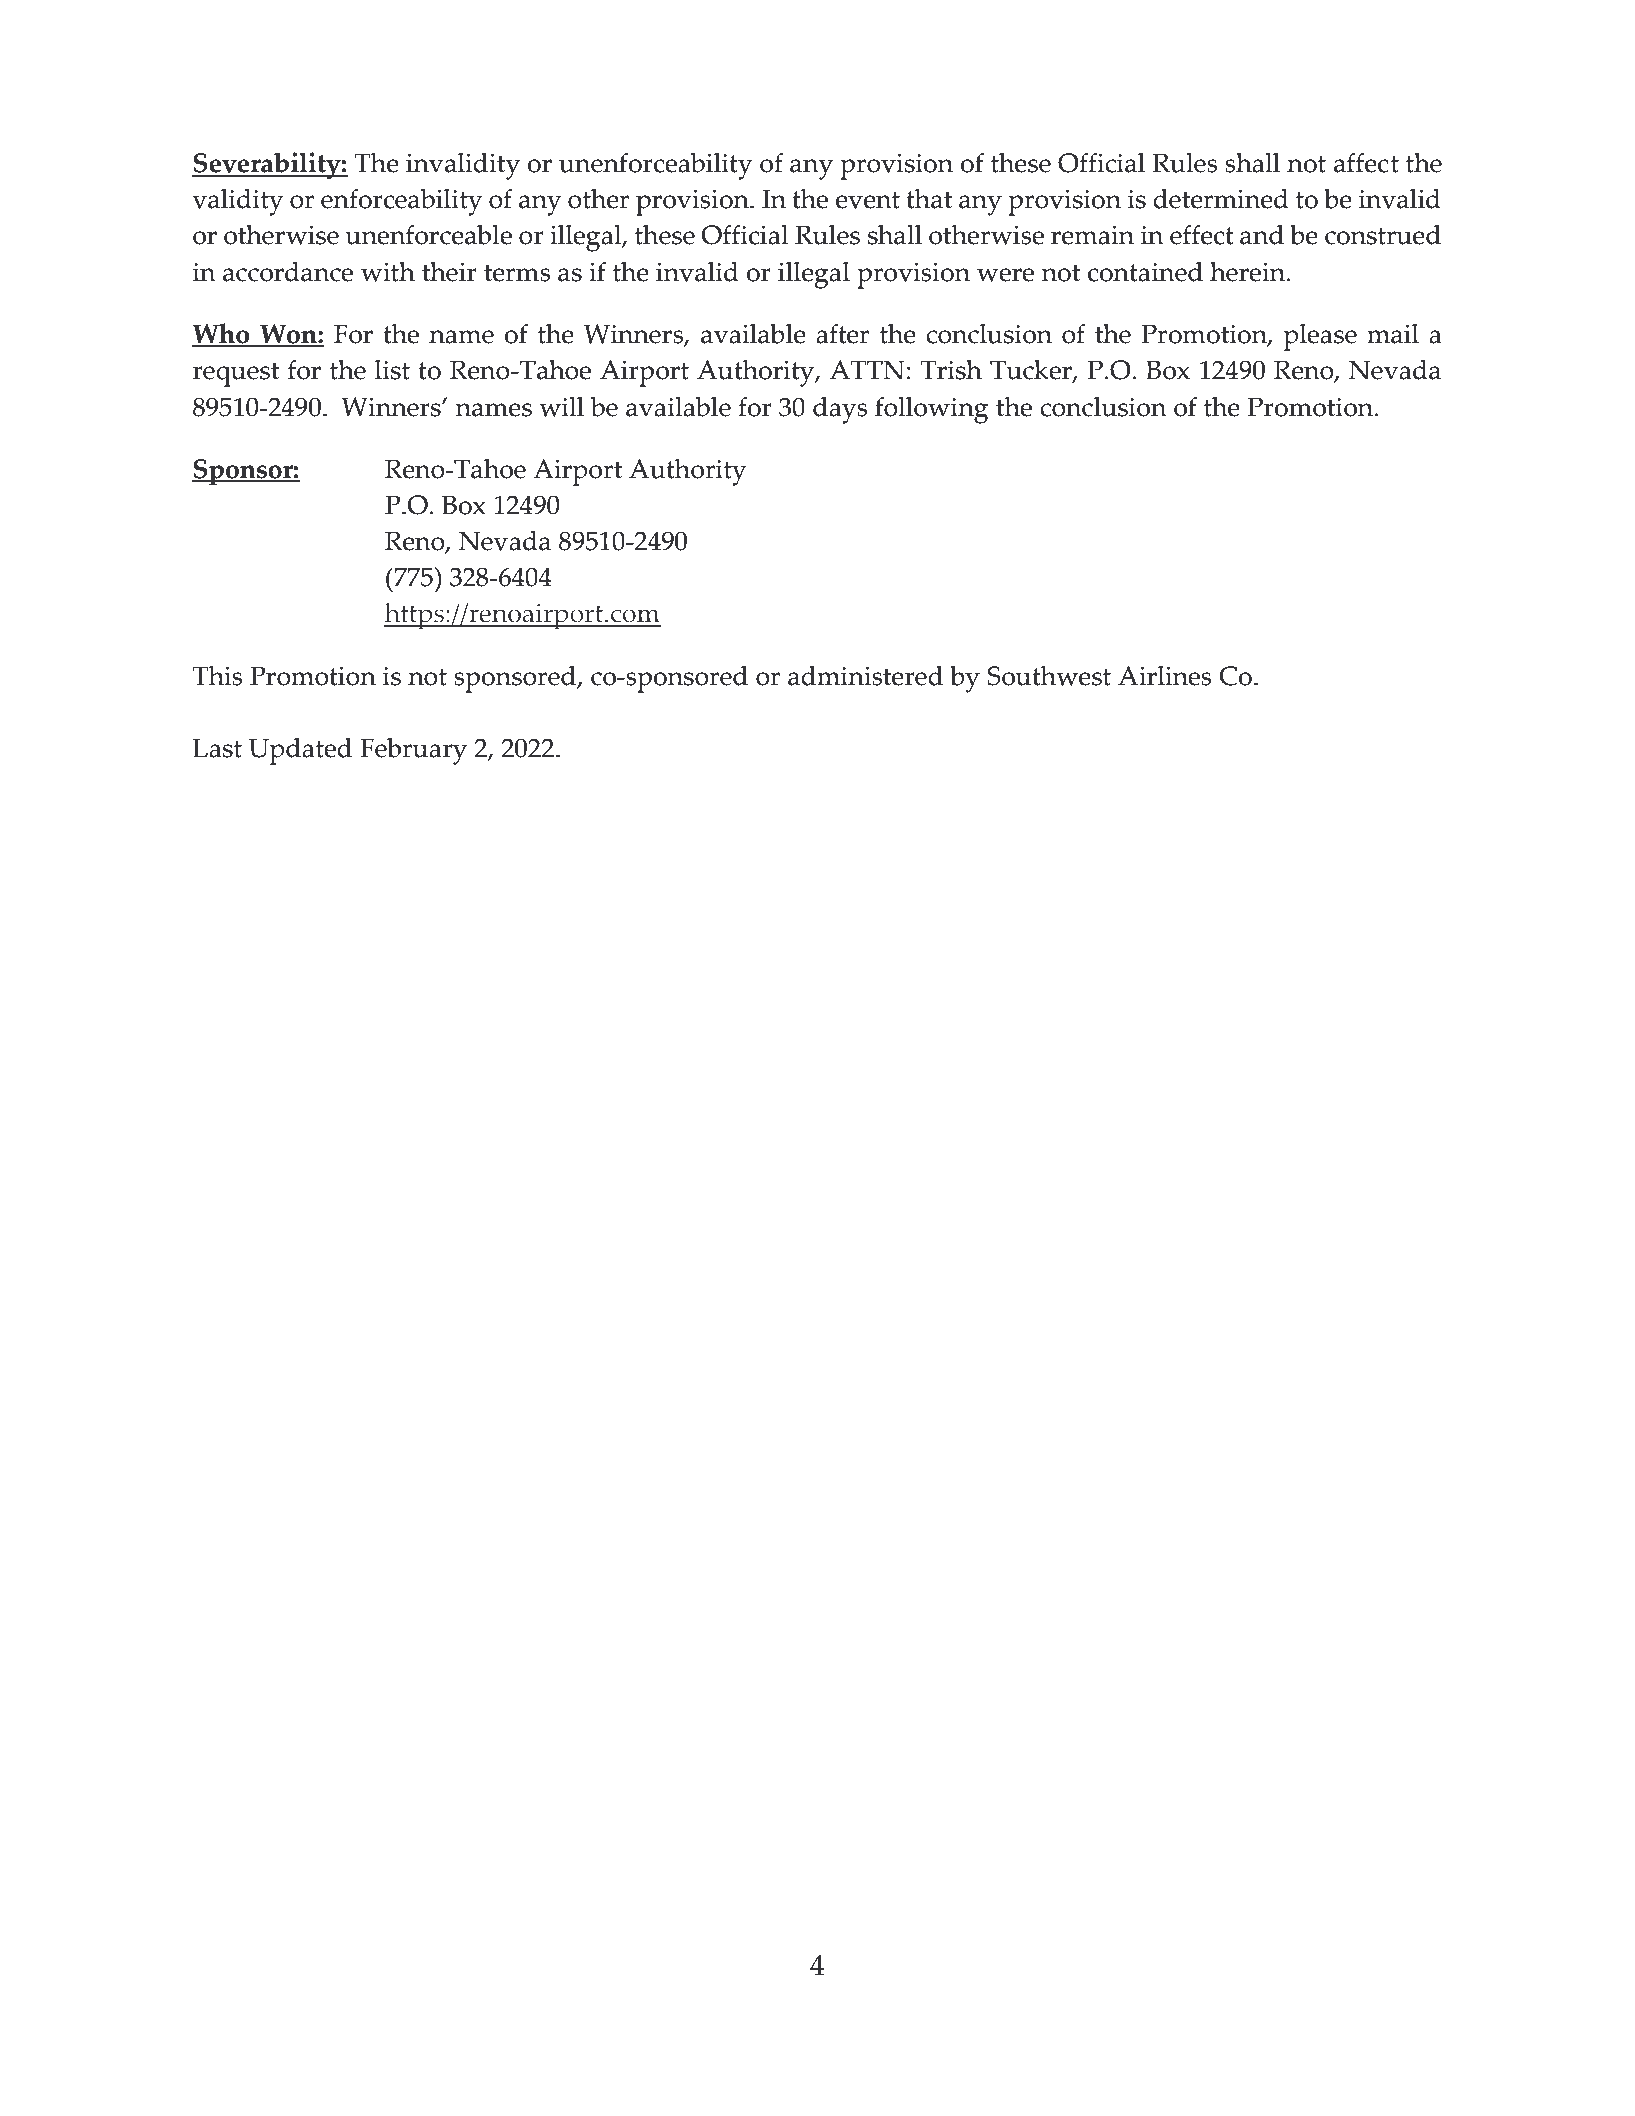  What do you see at coordinates (865, 676) in the document?
I see `administered` at bounding box center [865, 676].
